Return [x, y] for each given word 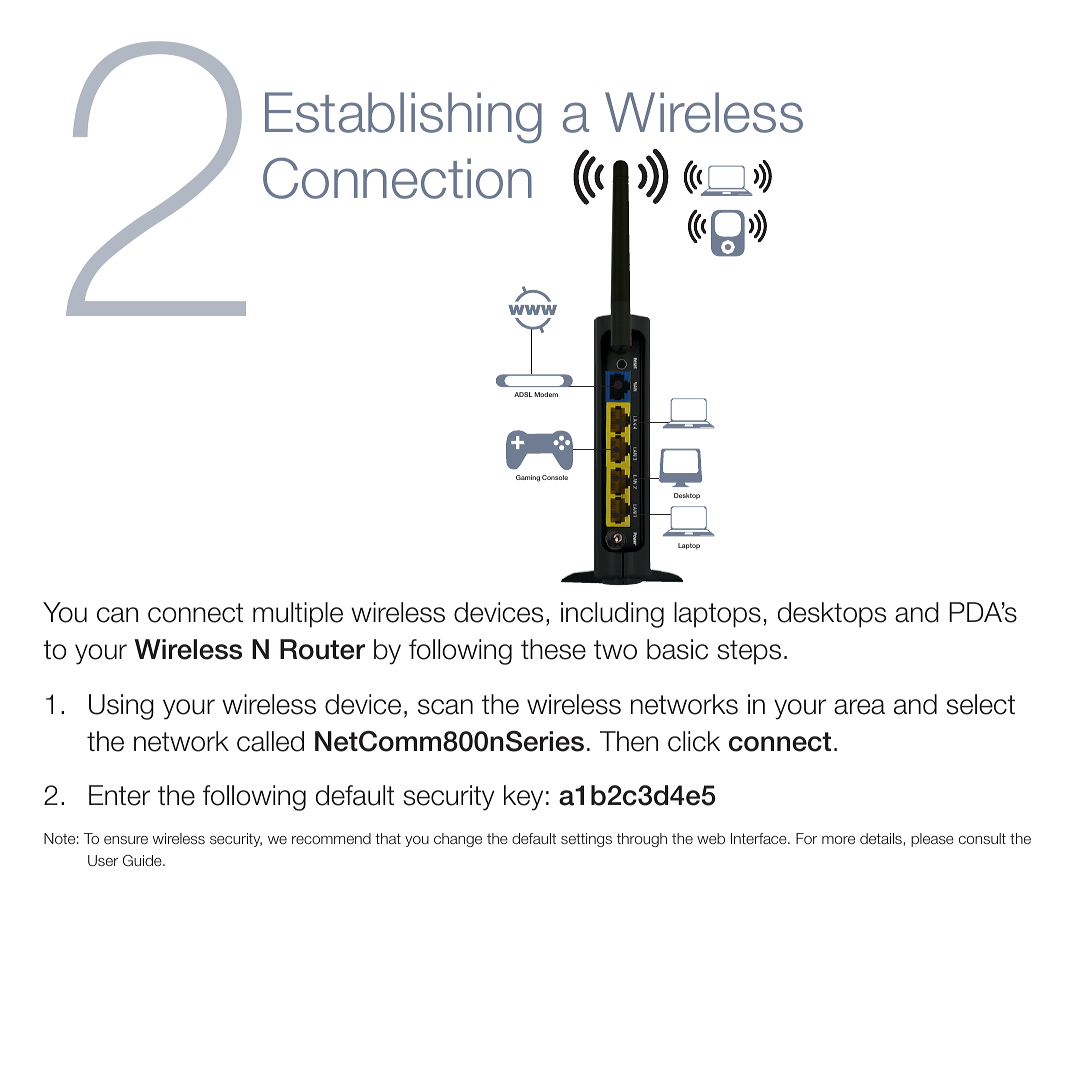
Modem [546, 394]
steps [749, 652]
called [270, 741]
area [859, 707]
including [612, 615]
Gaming [528, 478]
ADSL [523, 394]
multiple [298, 615]
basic [677, 649]
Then [629, 741]
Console [555, 477]
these [553, 649]
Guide [143, 860]
